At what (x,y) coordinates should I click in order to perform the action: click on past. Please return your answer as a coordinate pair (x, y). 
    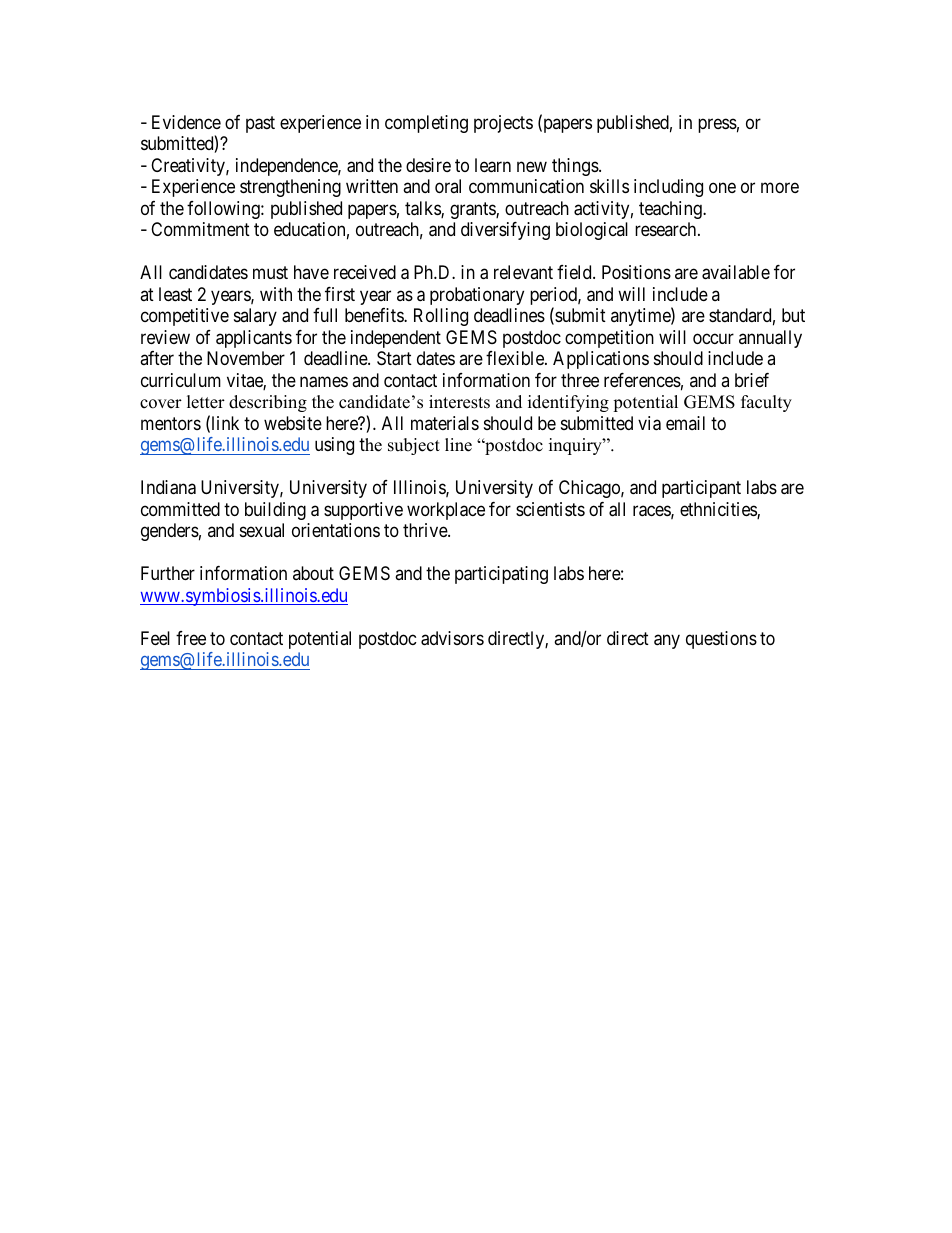
    Looking at the image, I should click on (260, 124).
